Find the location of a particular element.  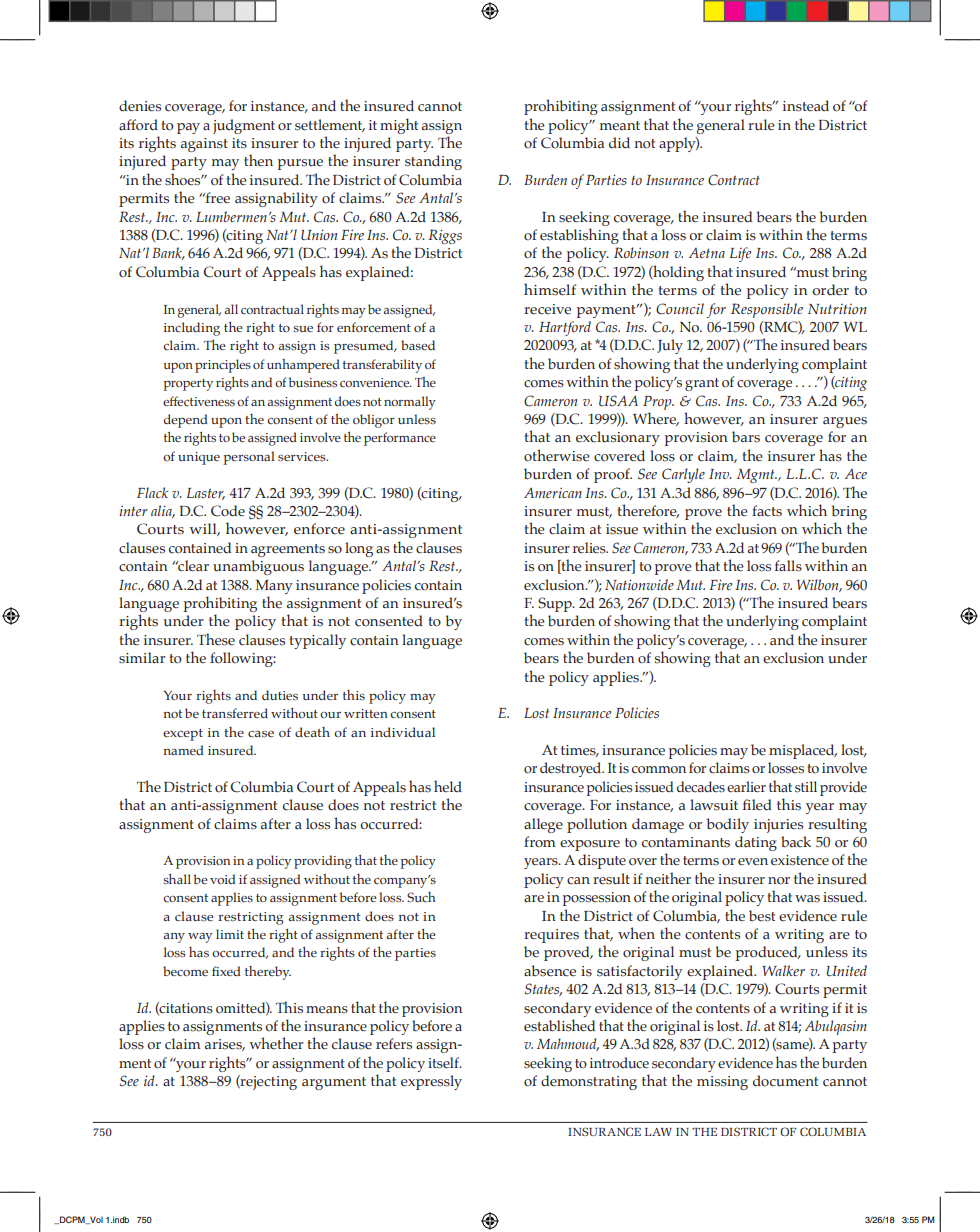

unique is located at coordinates (199, 458).
